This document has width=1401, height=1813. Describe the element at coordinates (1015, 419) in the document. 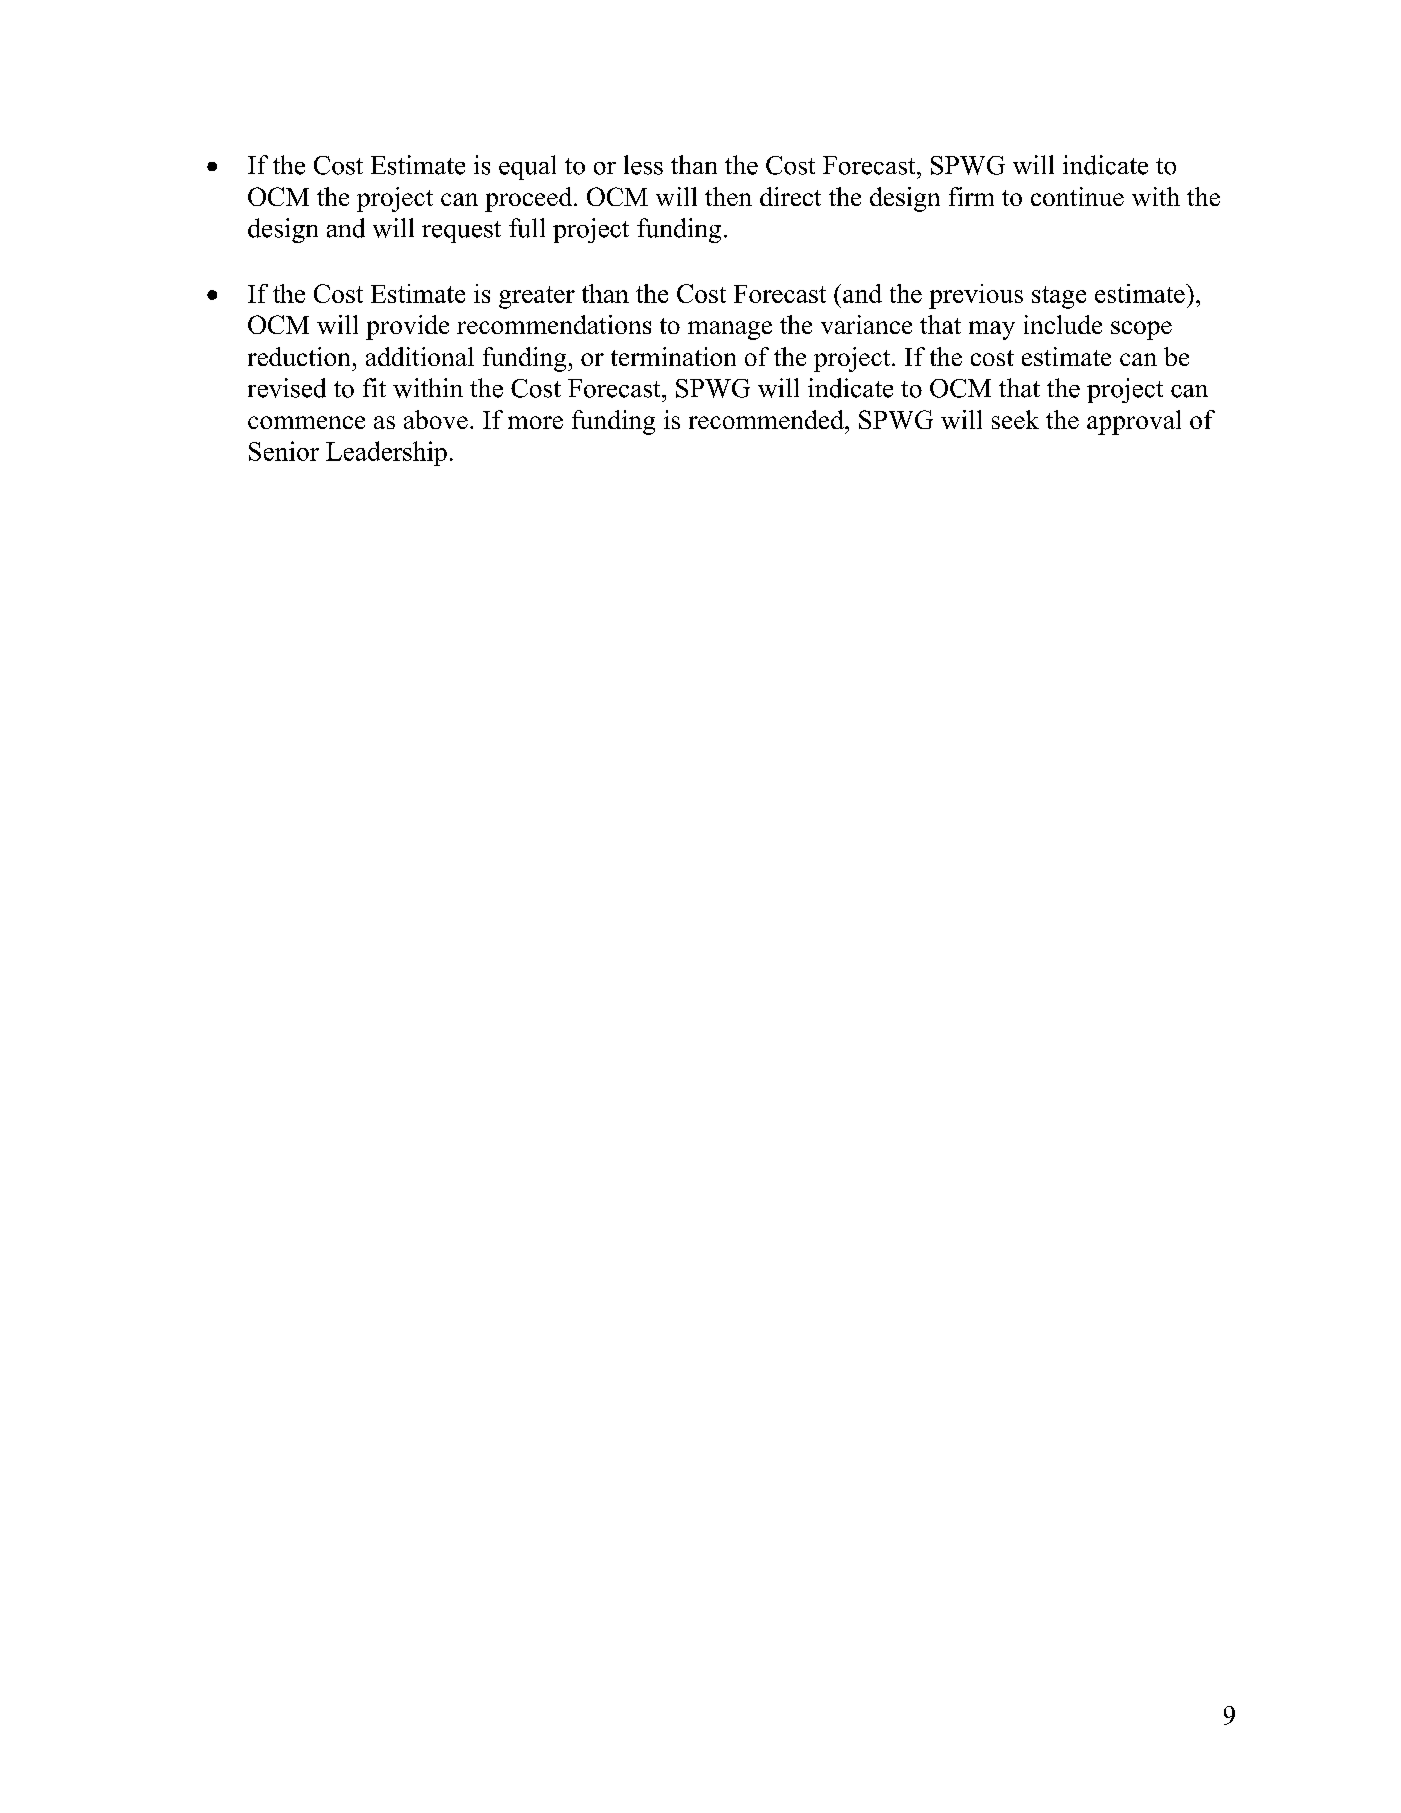

I see `seek` at that location.
